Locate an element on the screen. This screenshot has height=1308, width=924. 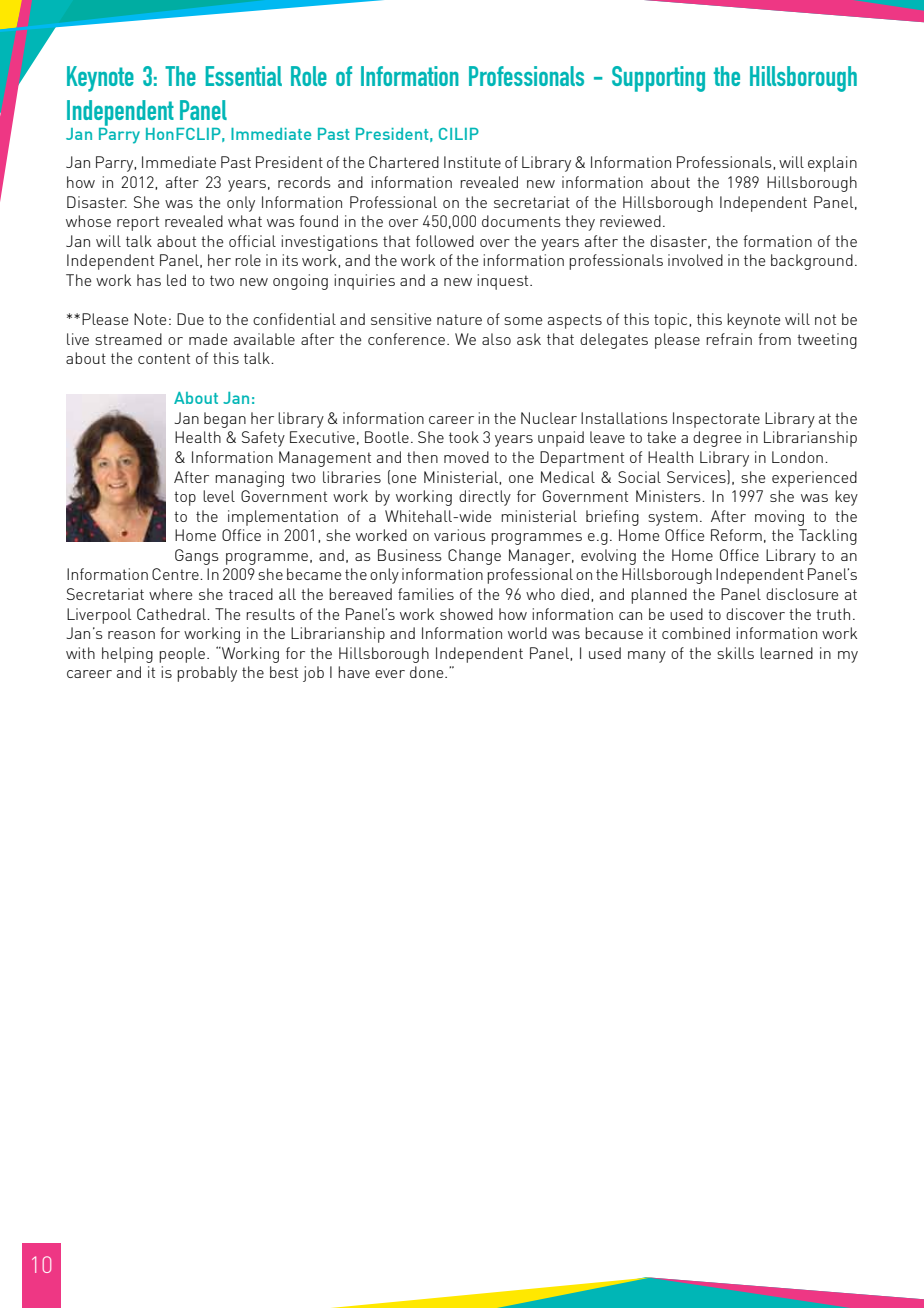
people is located at coordinates (182, 655).
